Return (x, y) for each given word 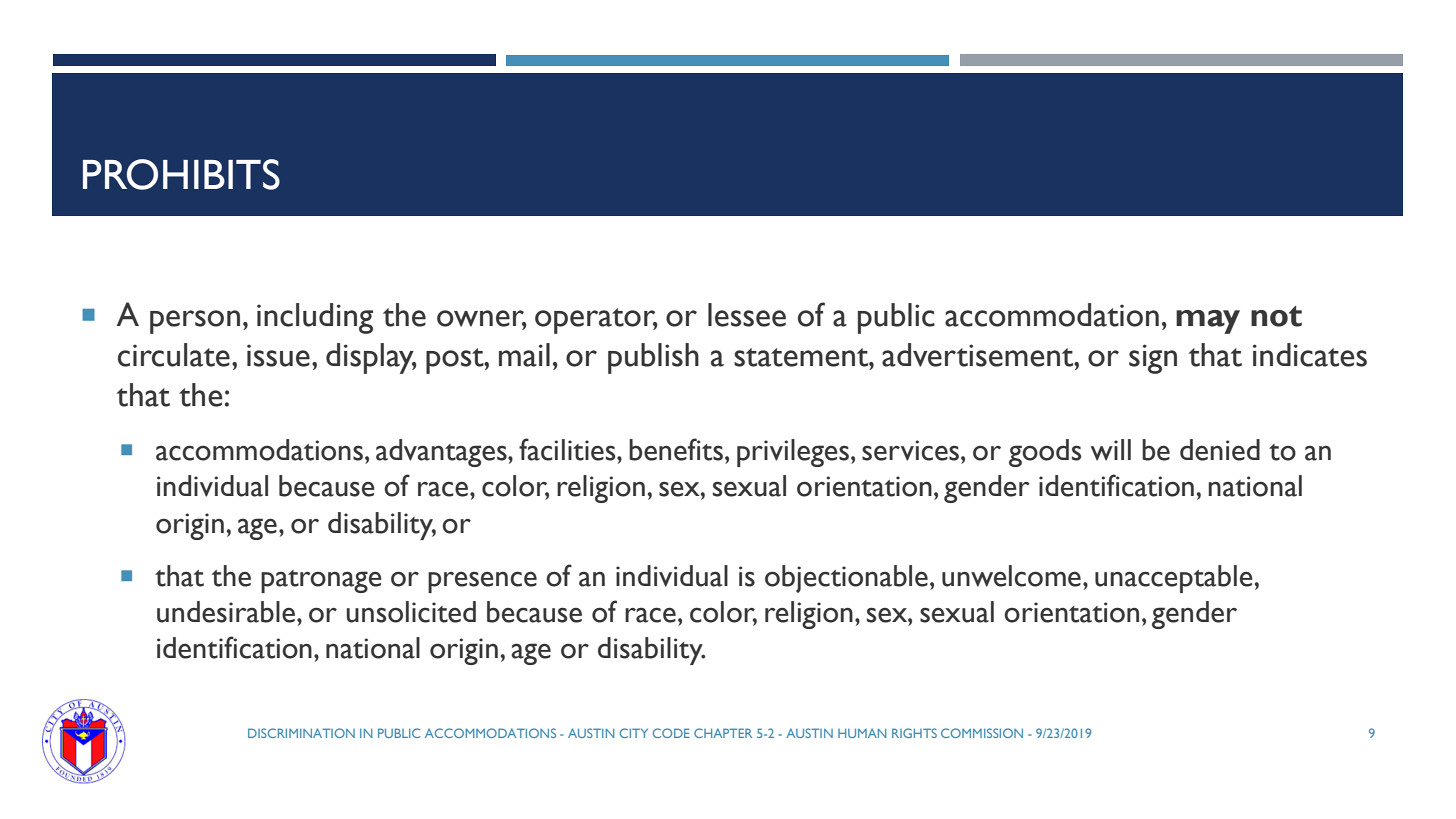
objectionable (846, 579)
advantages (442, 453)
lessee (747, 315)
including (315, 318)
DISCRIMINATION (301, 733)
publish (653, 358)
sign (1153, 359)
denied (1220, 450)
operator (596, 321)
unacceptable (1174, 579)
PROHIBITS (181, 174)
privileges (793, 453)
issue (278, 355)
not (1276, 316)
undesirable (226, 612)
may (1208, 322)
